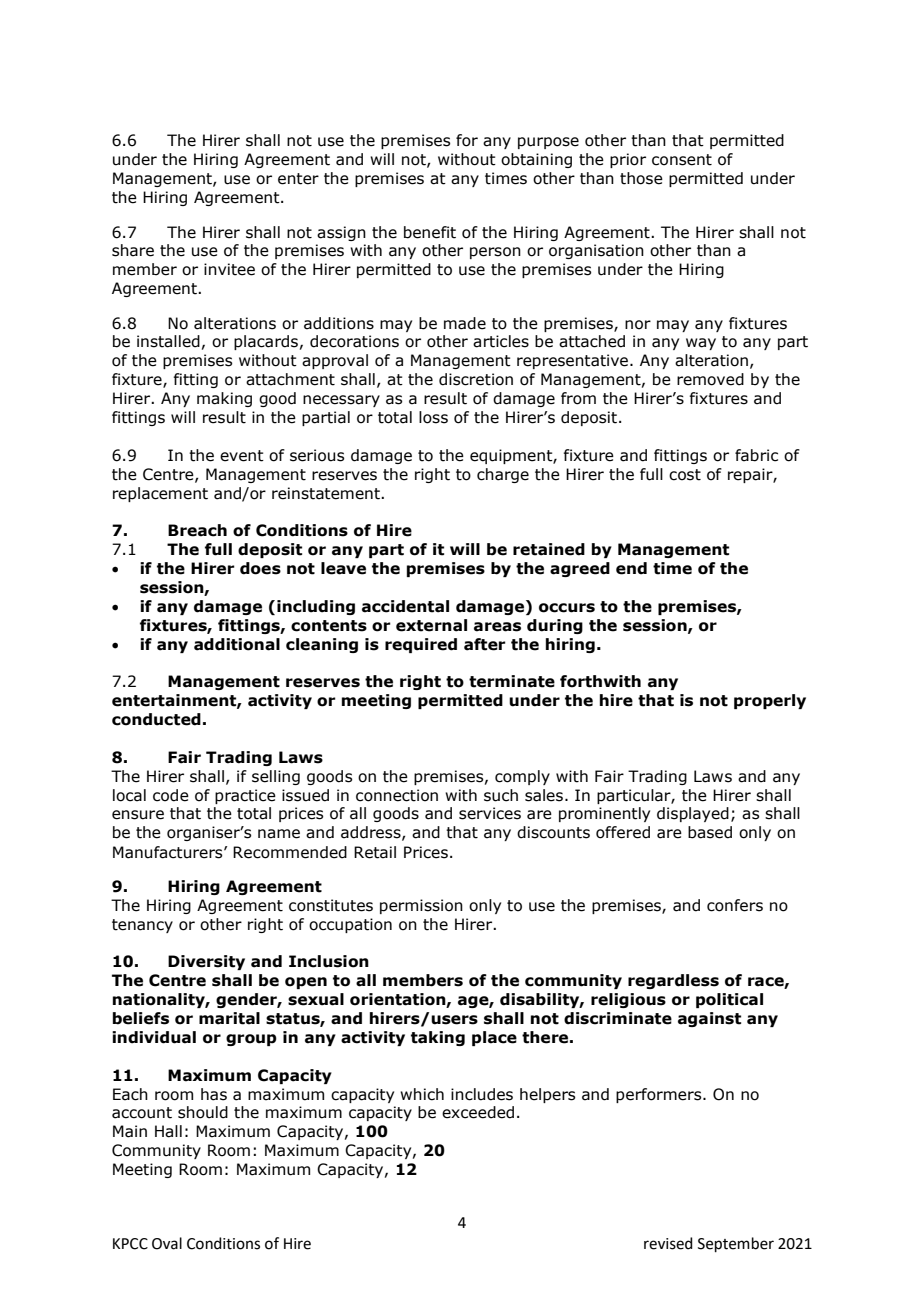 This screenshot has height=1308, width=924. Describe the element at coordinates (668, 1243) in the screenshot. I see `revised` at that location.
